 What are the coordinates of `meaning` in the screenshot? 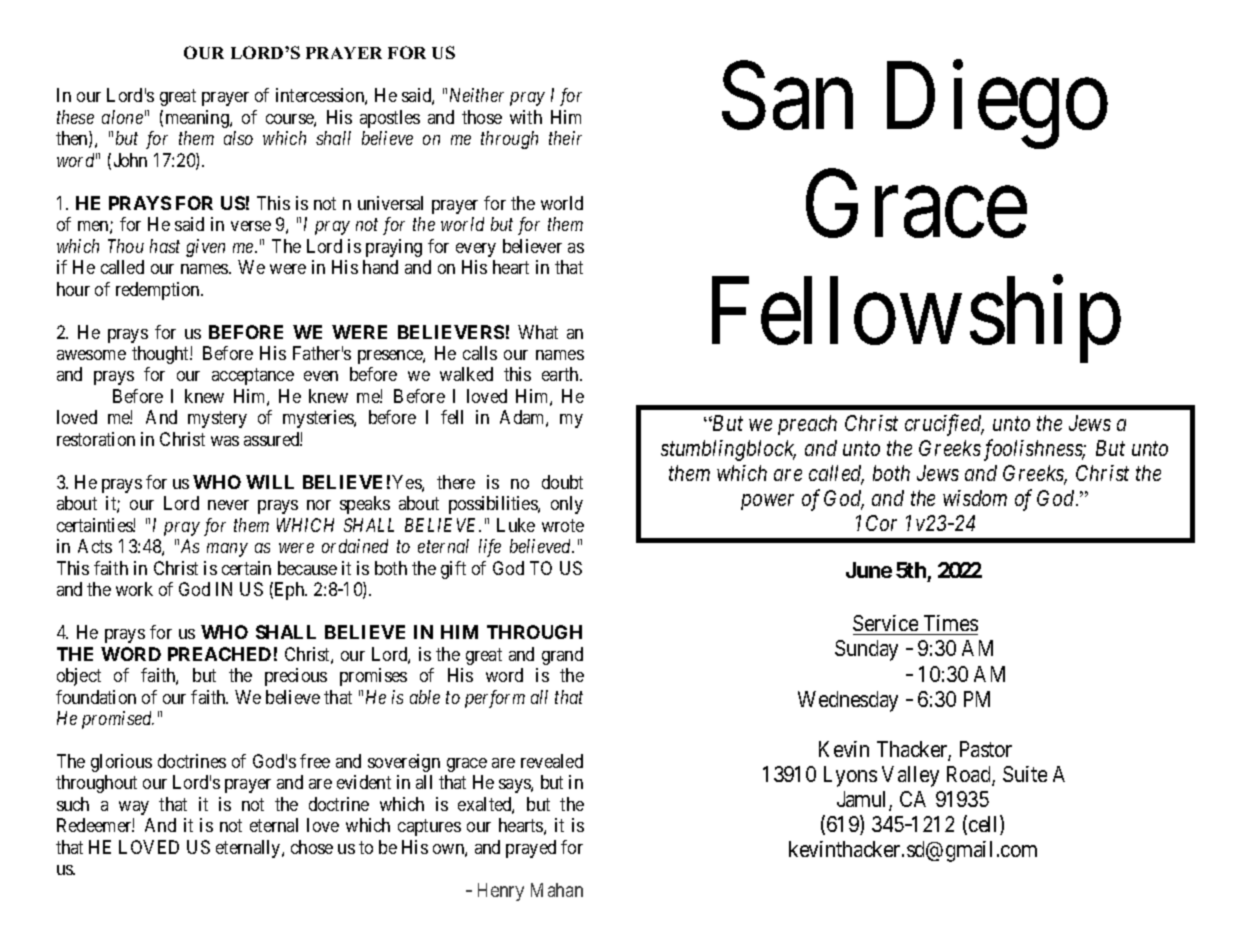 It's located at (198, 119).
